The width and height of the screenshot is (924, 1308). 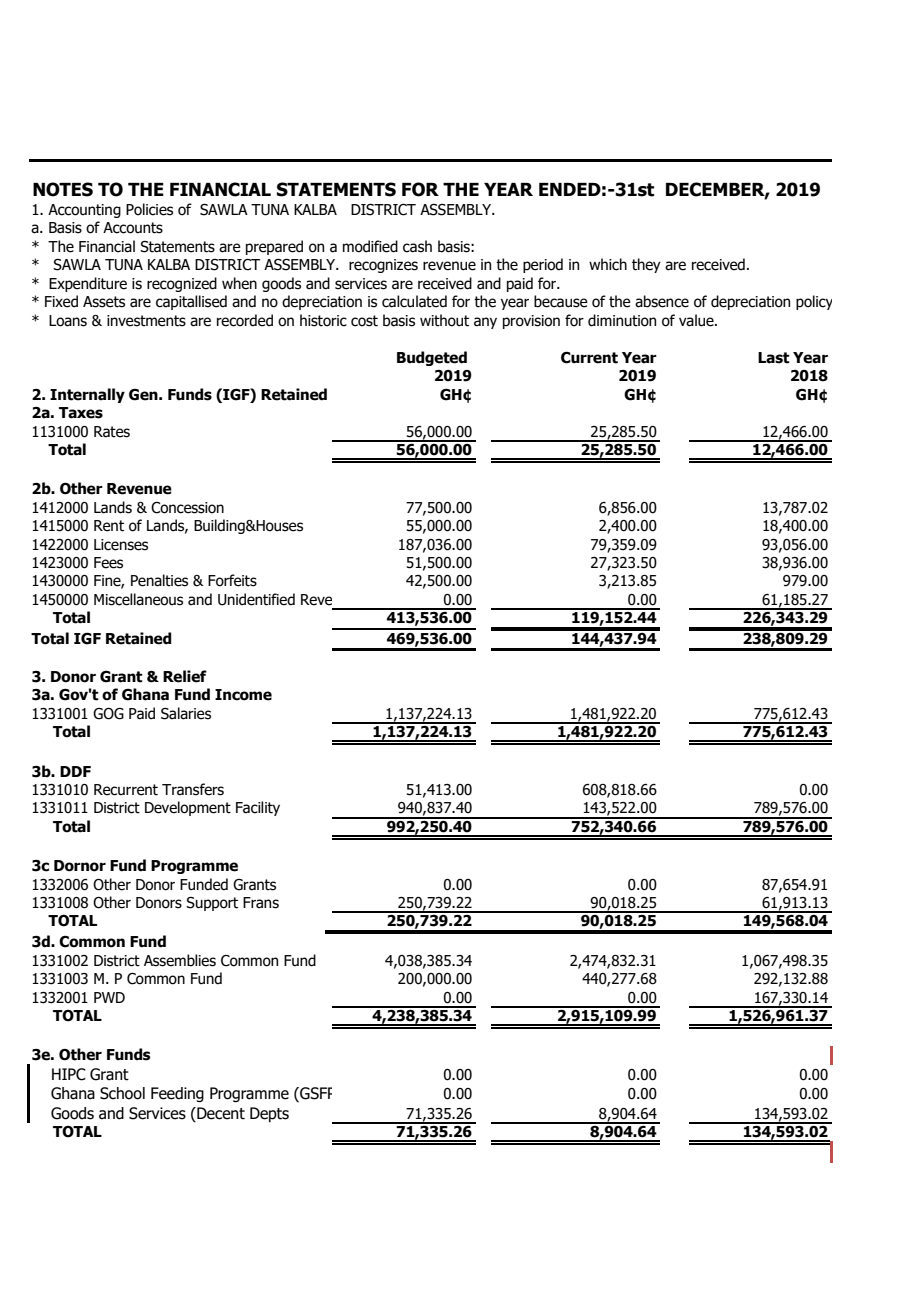 I want to click on they, so click(x=646, y=265).
